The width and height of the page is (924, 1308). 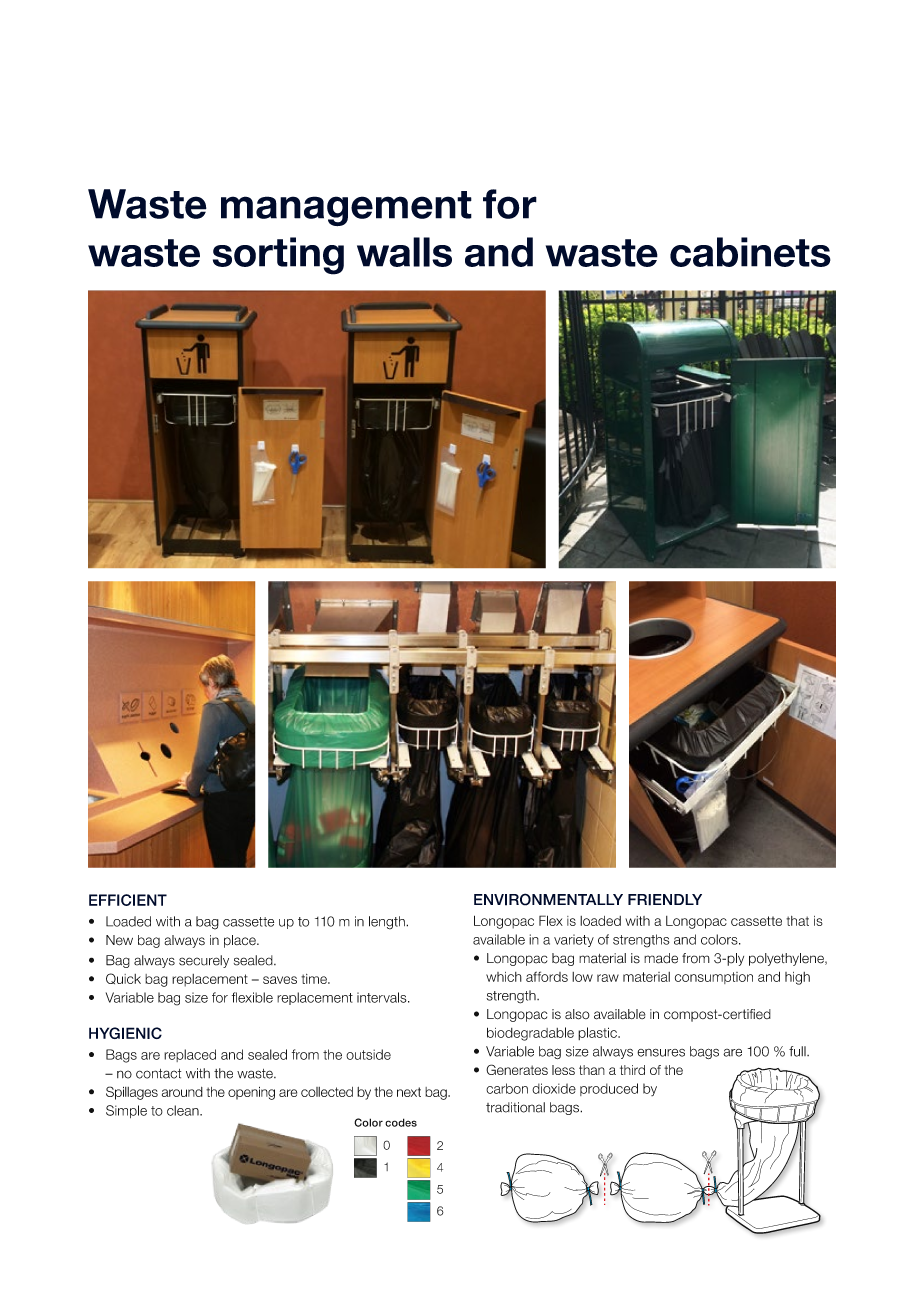 I want to click on EFFICIENT, so click(x=128, y=900).
